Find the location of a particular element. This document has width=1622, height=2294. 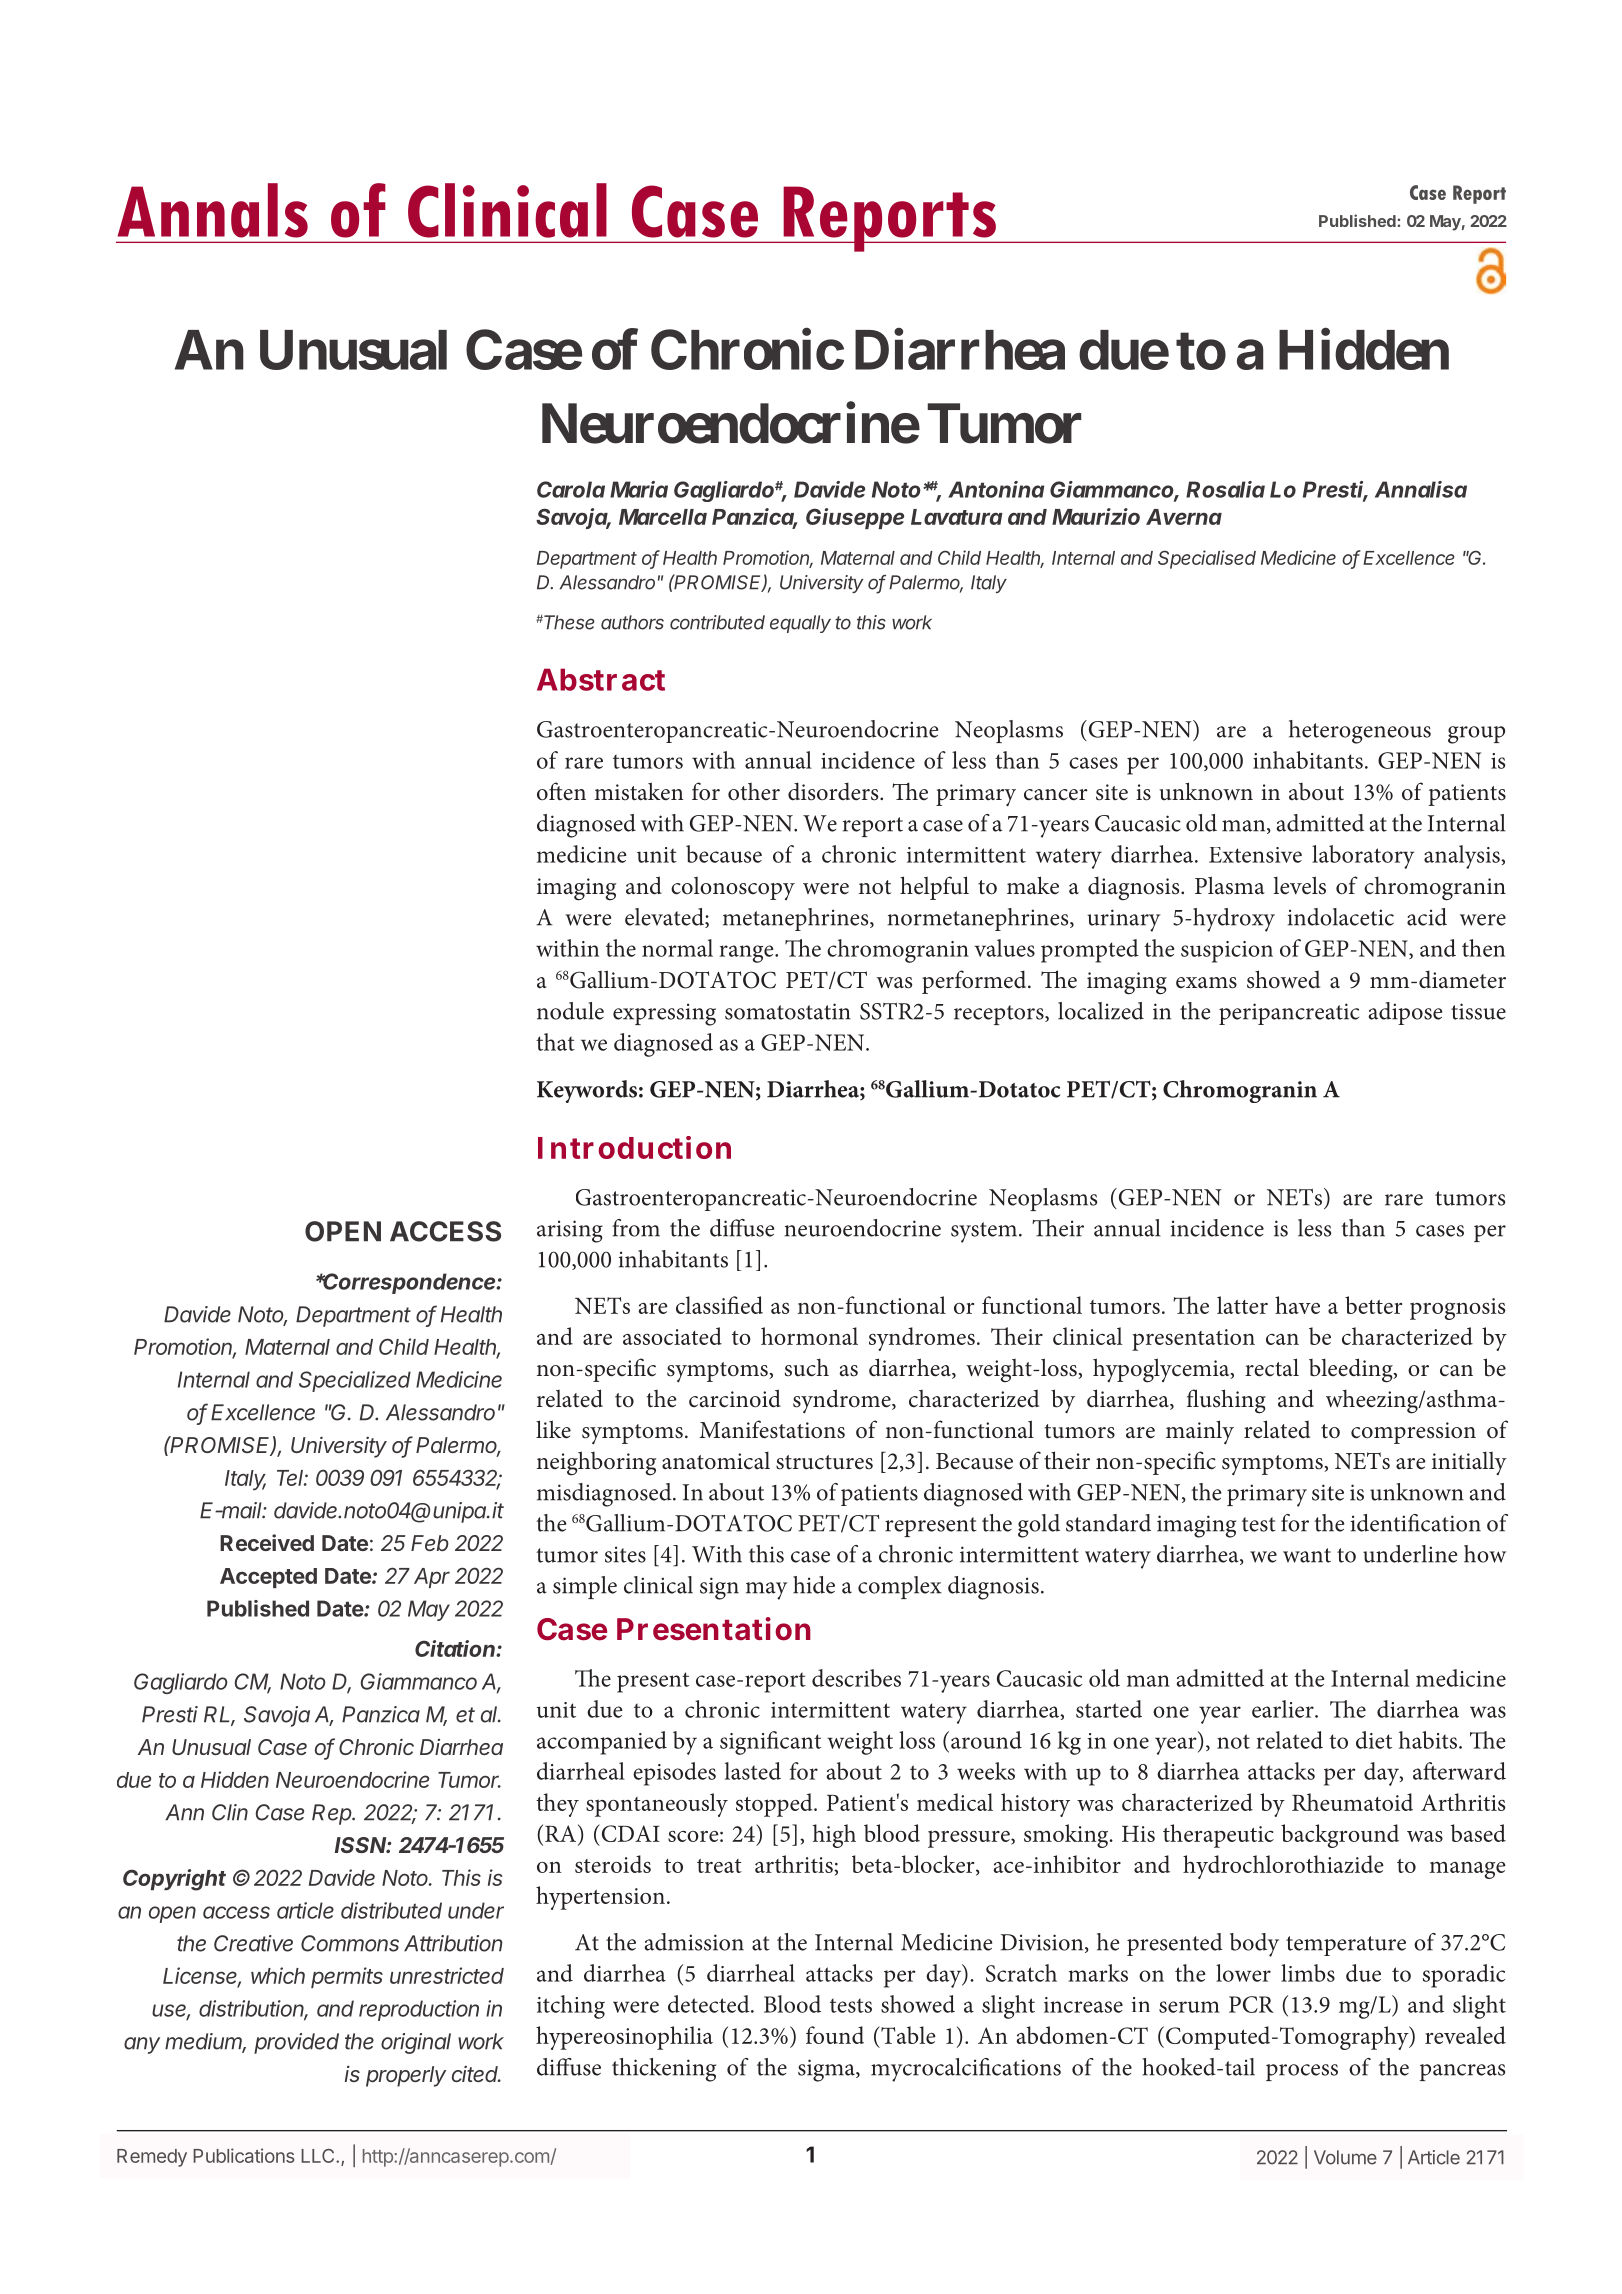

Giuseppe is located at coordinates (855, 518).
